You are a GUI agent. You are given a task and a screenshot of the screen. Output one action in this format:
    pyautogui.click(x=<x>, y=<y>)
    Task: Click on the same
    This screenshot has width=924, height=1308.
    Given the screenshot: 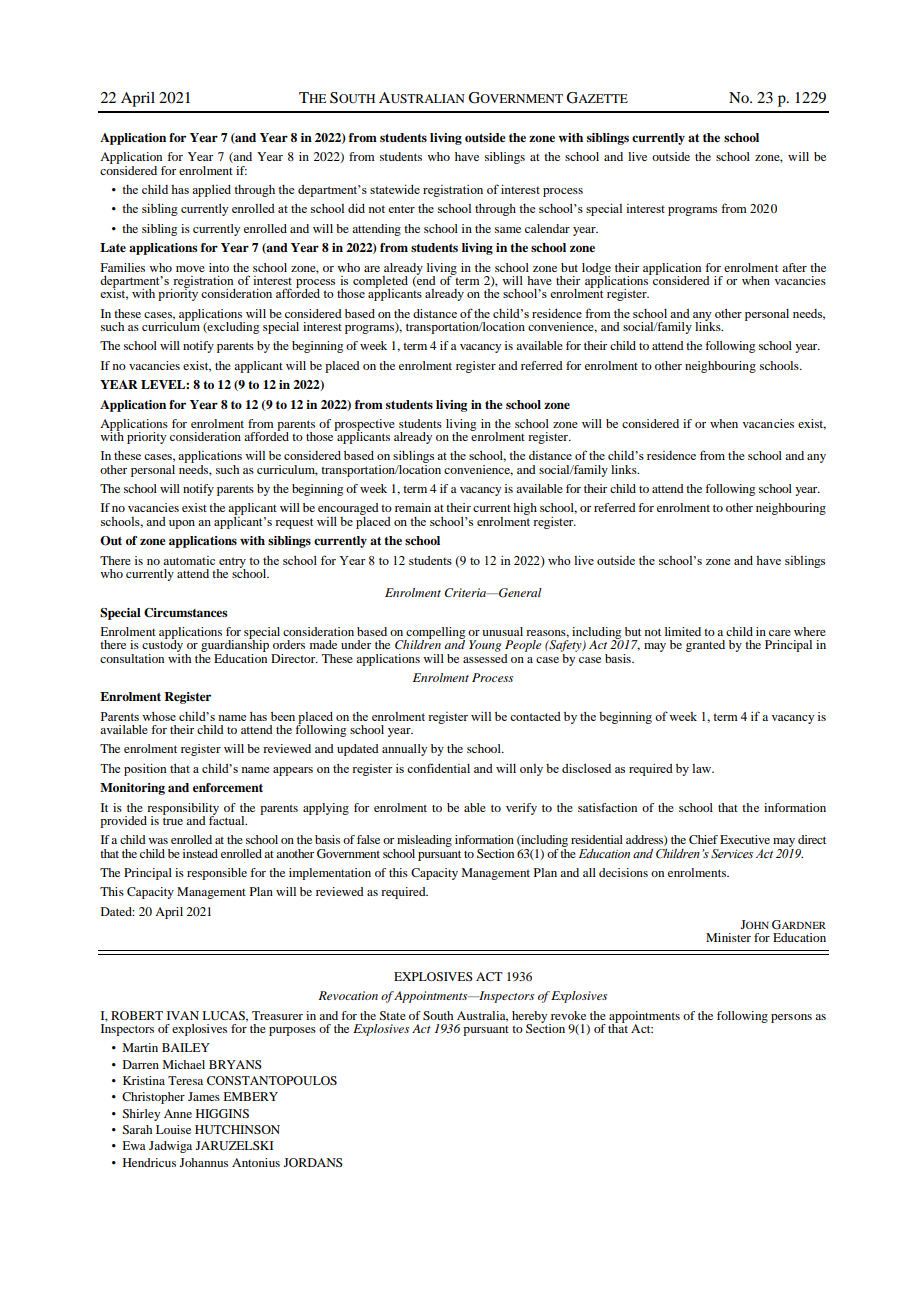 What is the action you would take?
    pyautogui.click(x=508, y=230)
